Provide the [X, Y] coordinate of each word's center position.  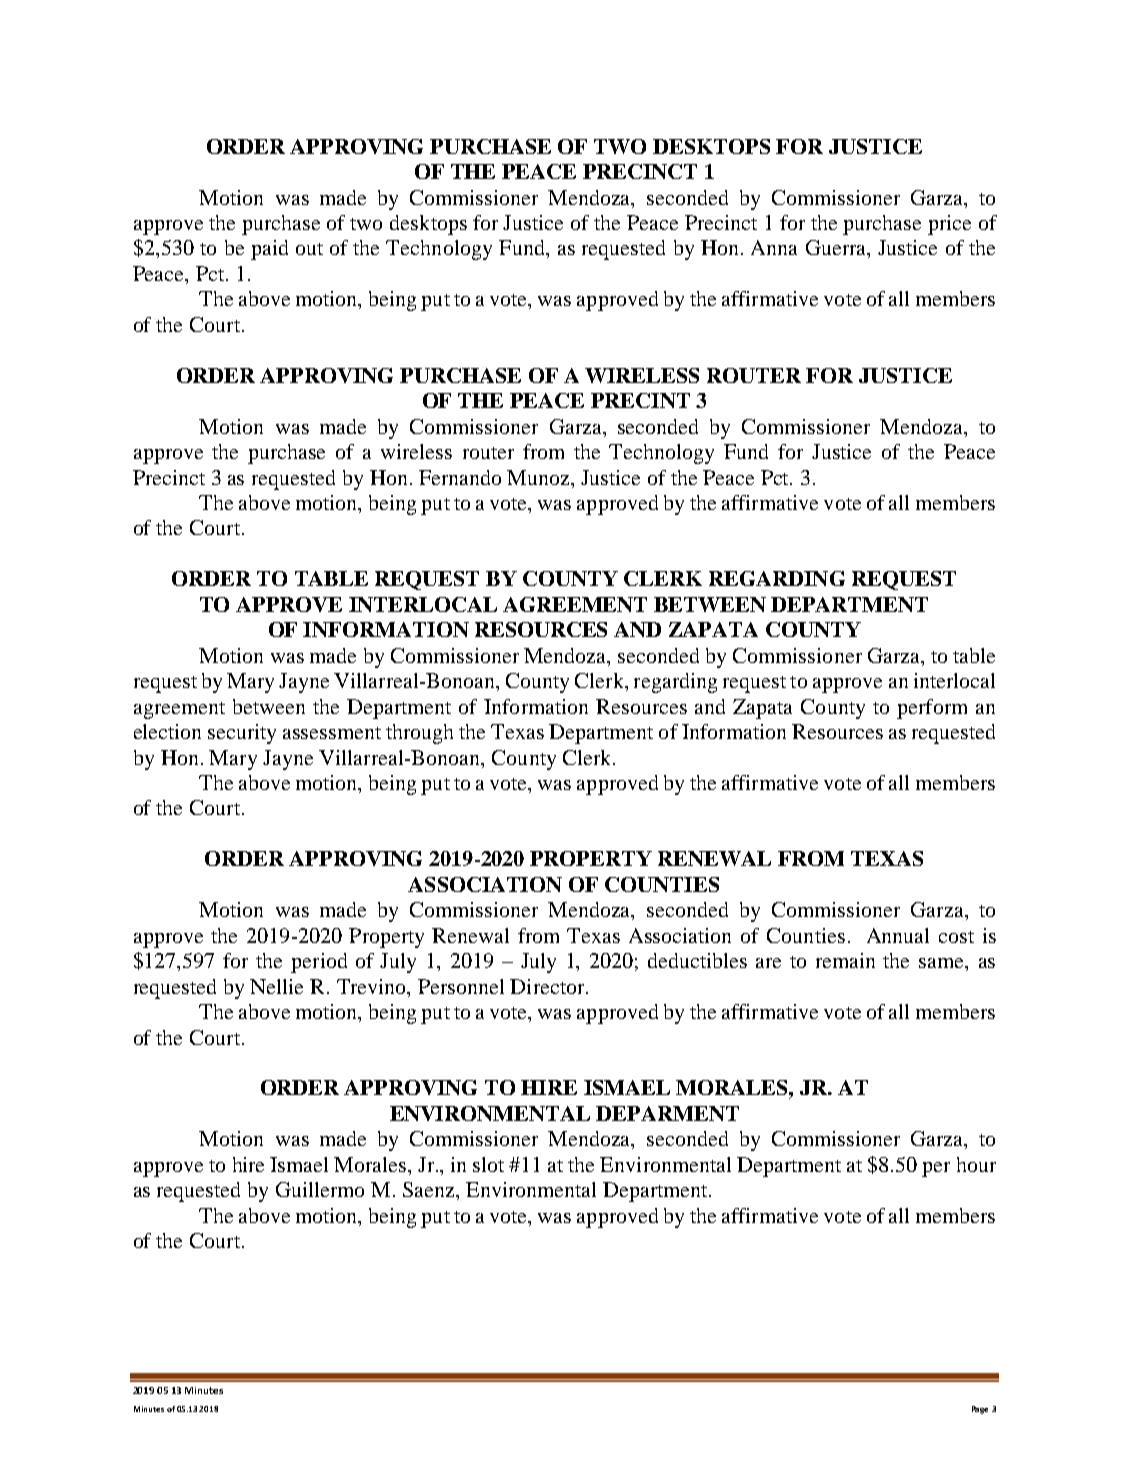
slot [488, 1164]
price [949, 225]
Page [980, 1410]
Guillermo [320, 1189]
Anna [774, 247]
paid [269, 250]
